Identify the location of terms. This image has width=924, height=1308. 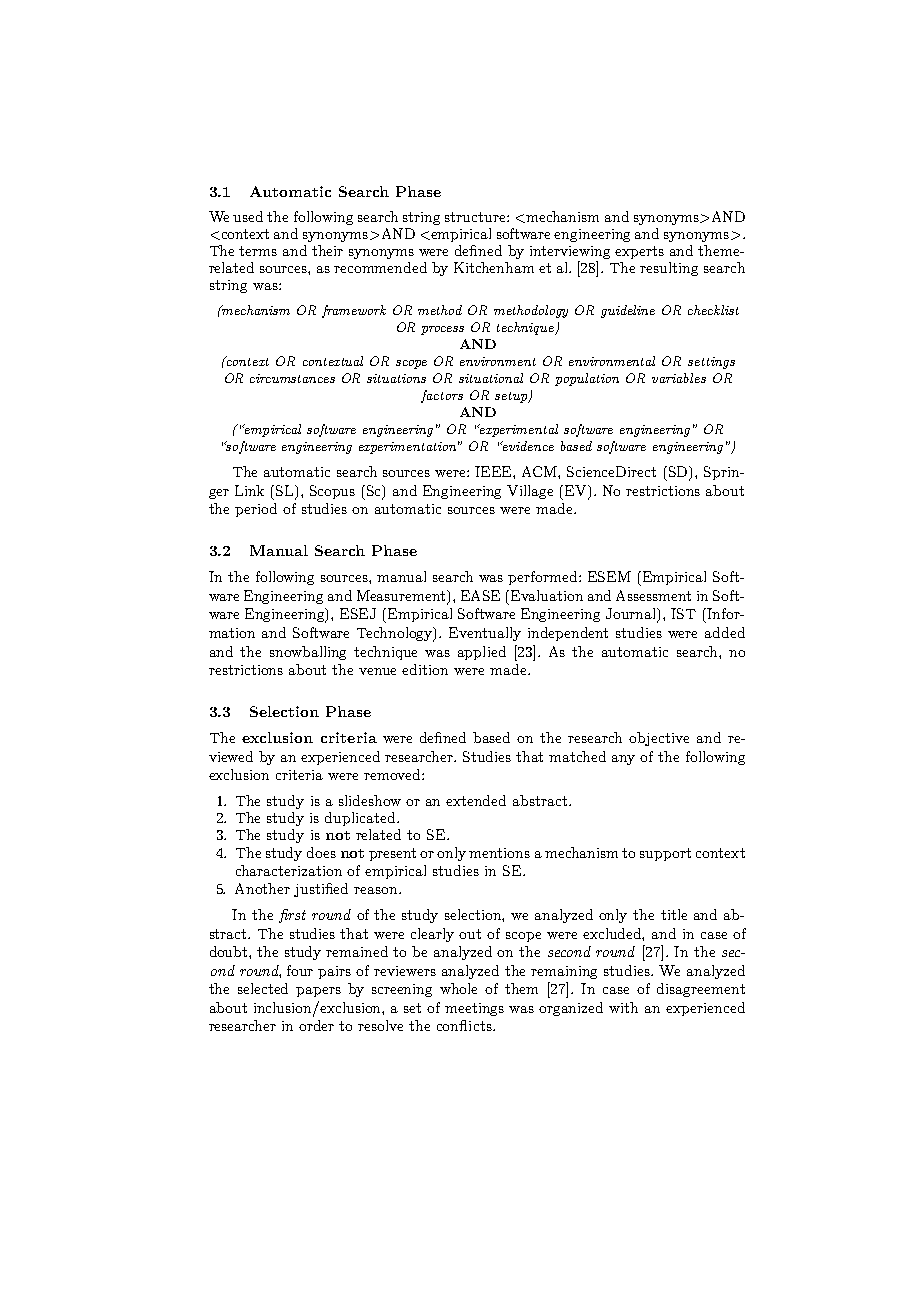
(258, 251).
